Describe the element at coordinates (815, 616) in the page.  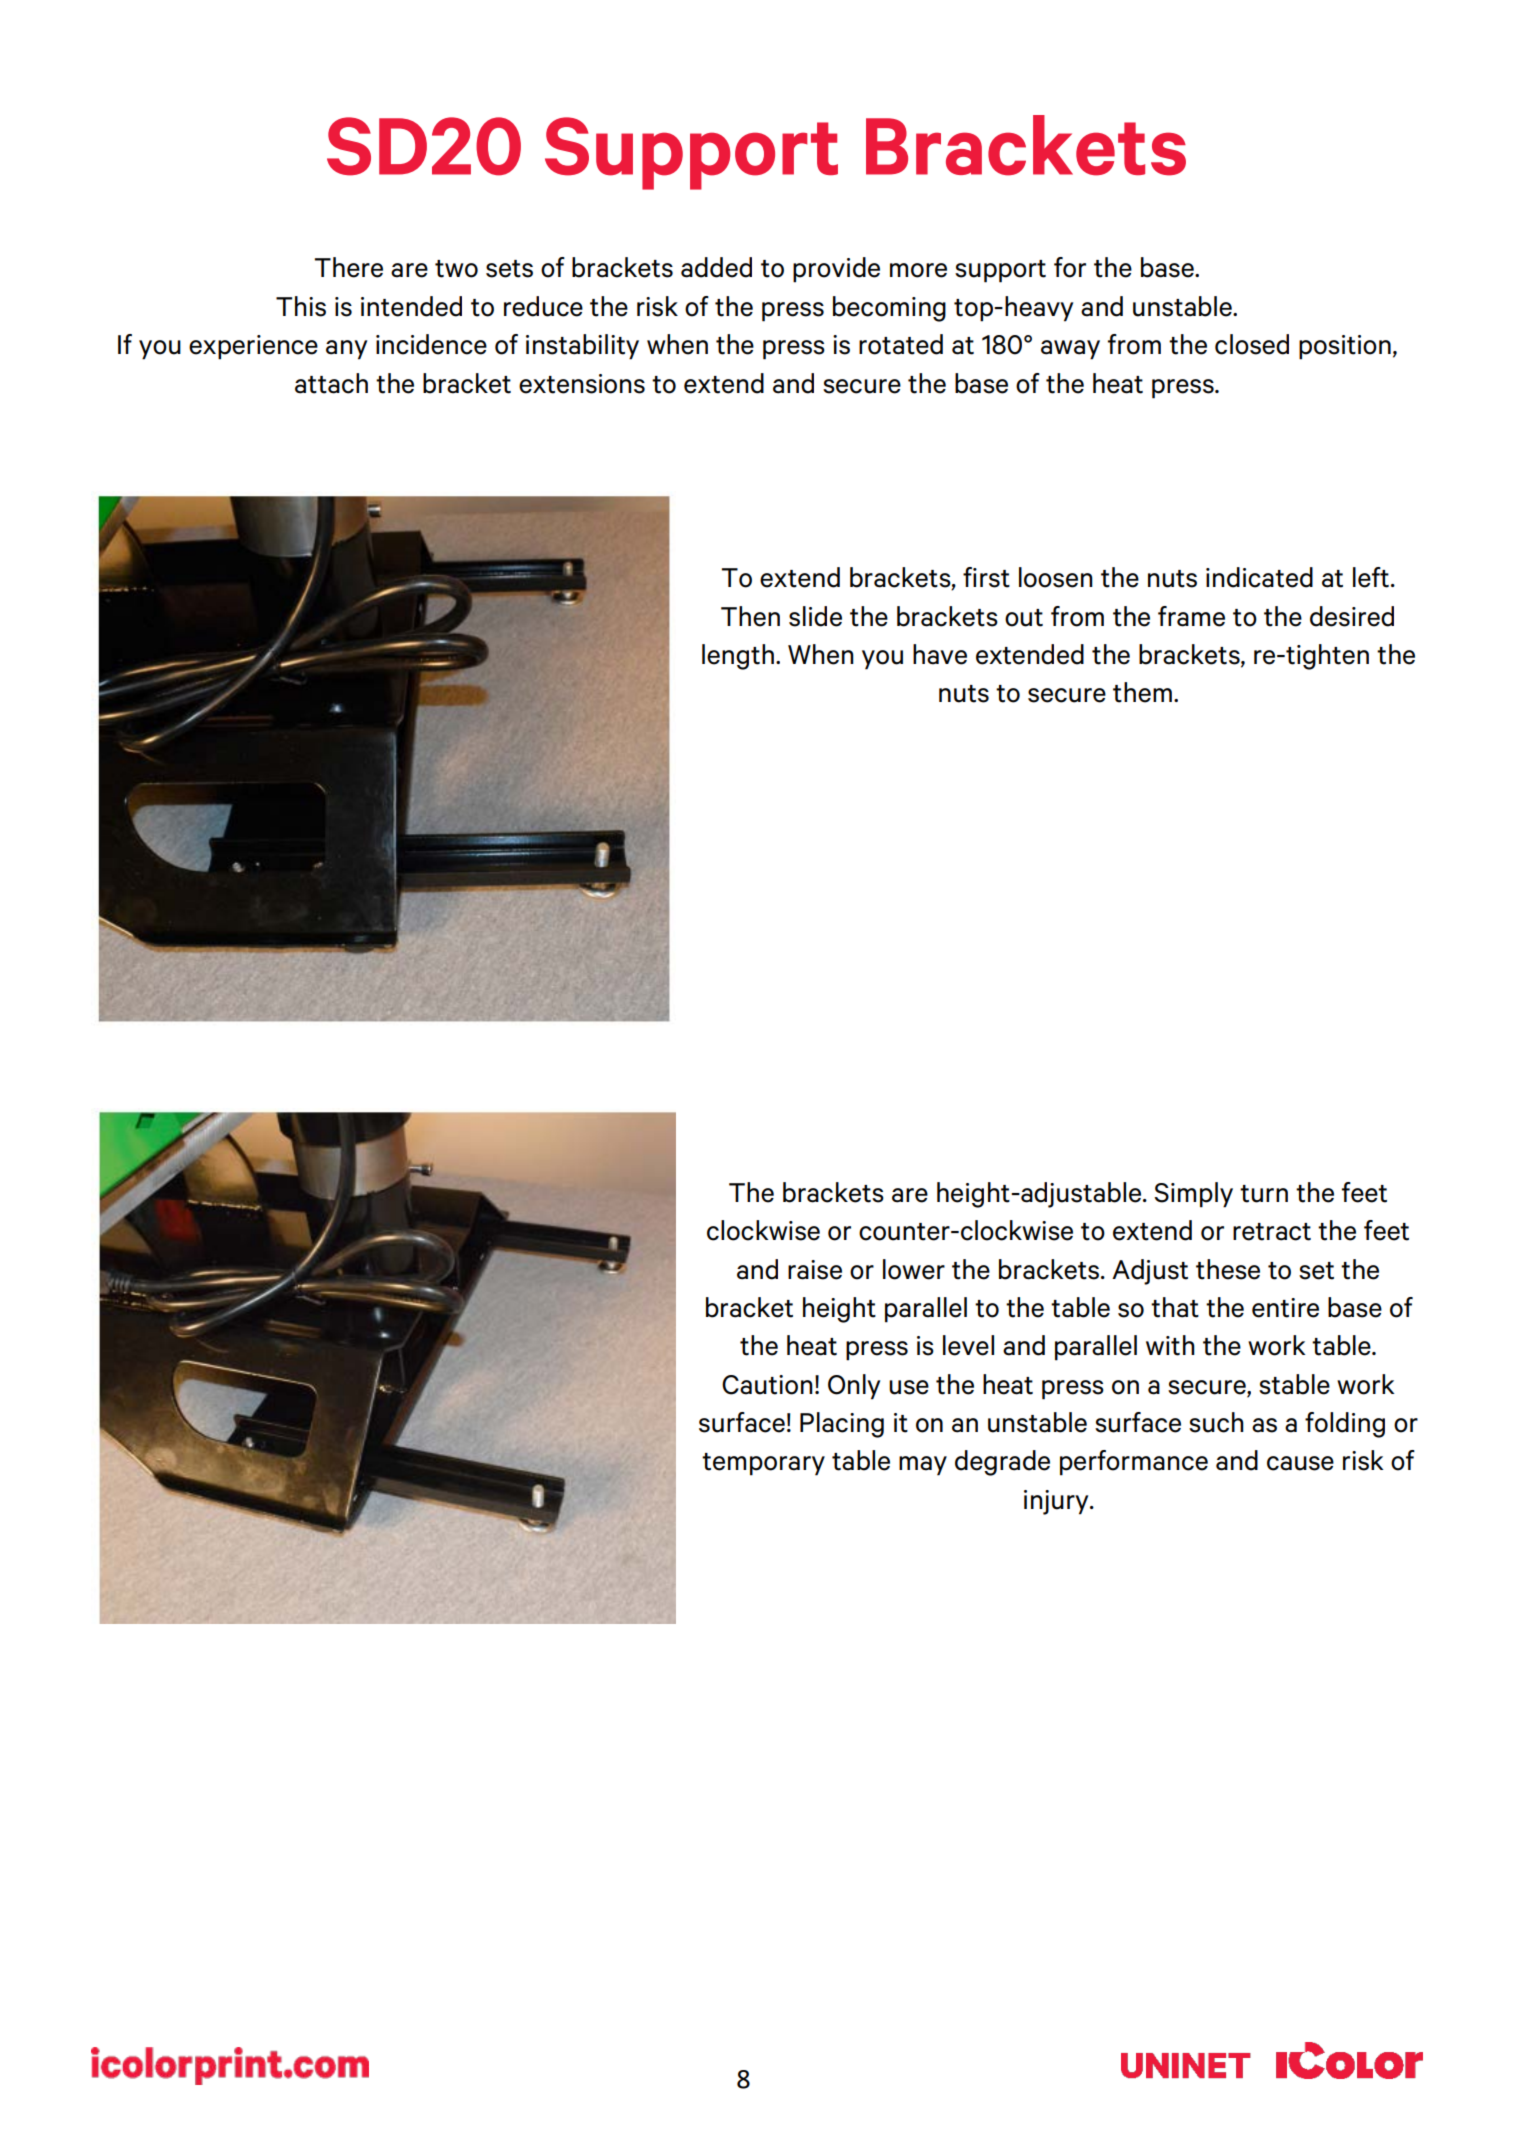
I see `slide` at that location.
